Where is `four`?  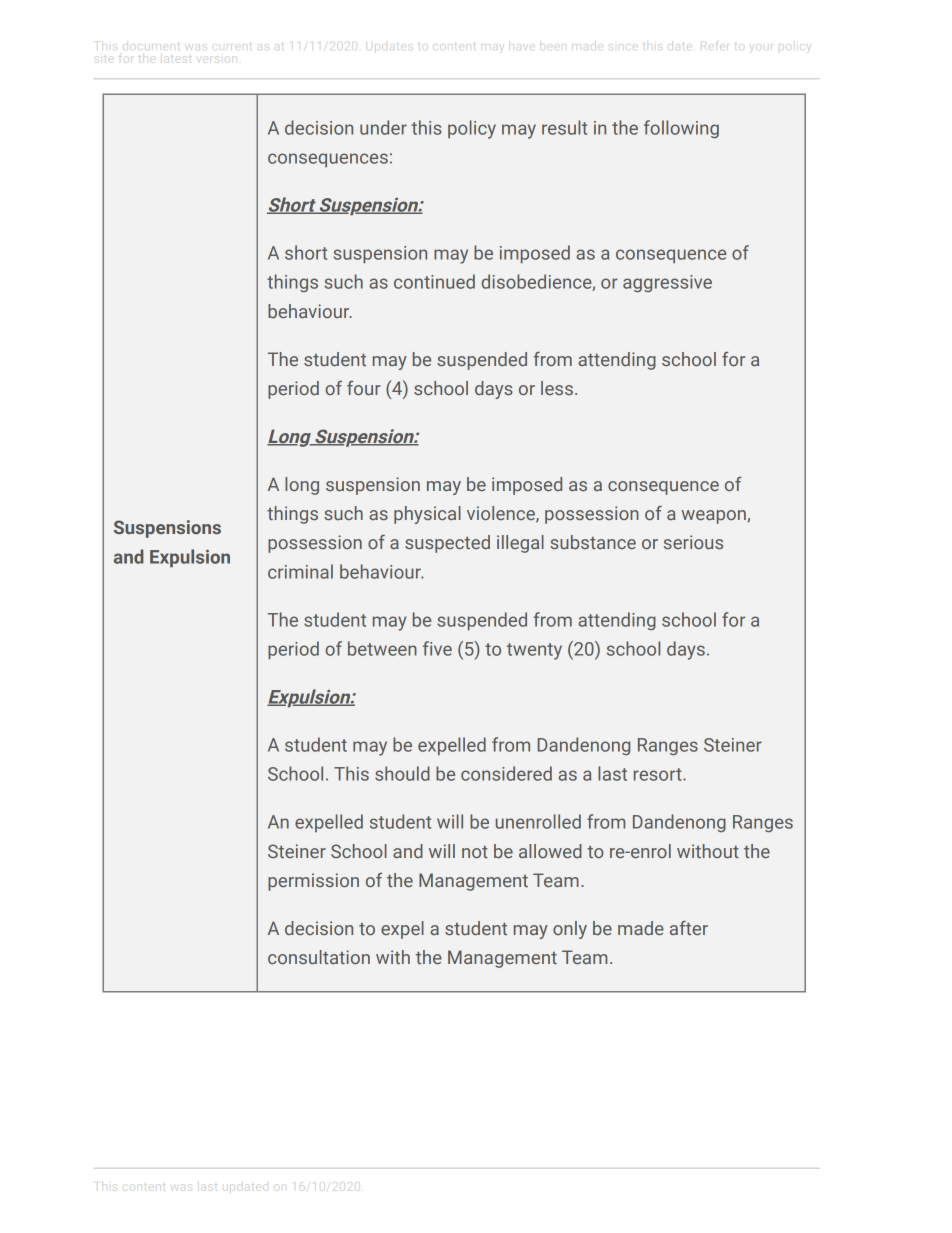 four is located at coordinates (364, 388).
